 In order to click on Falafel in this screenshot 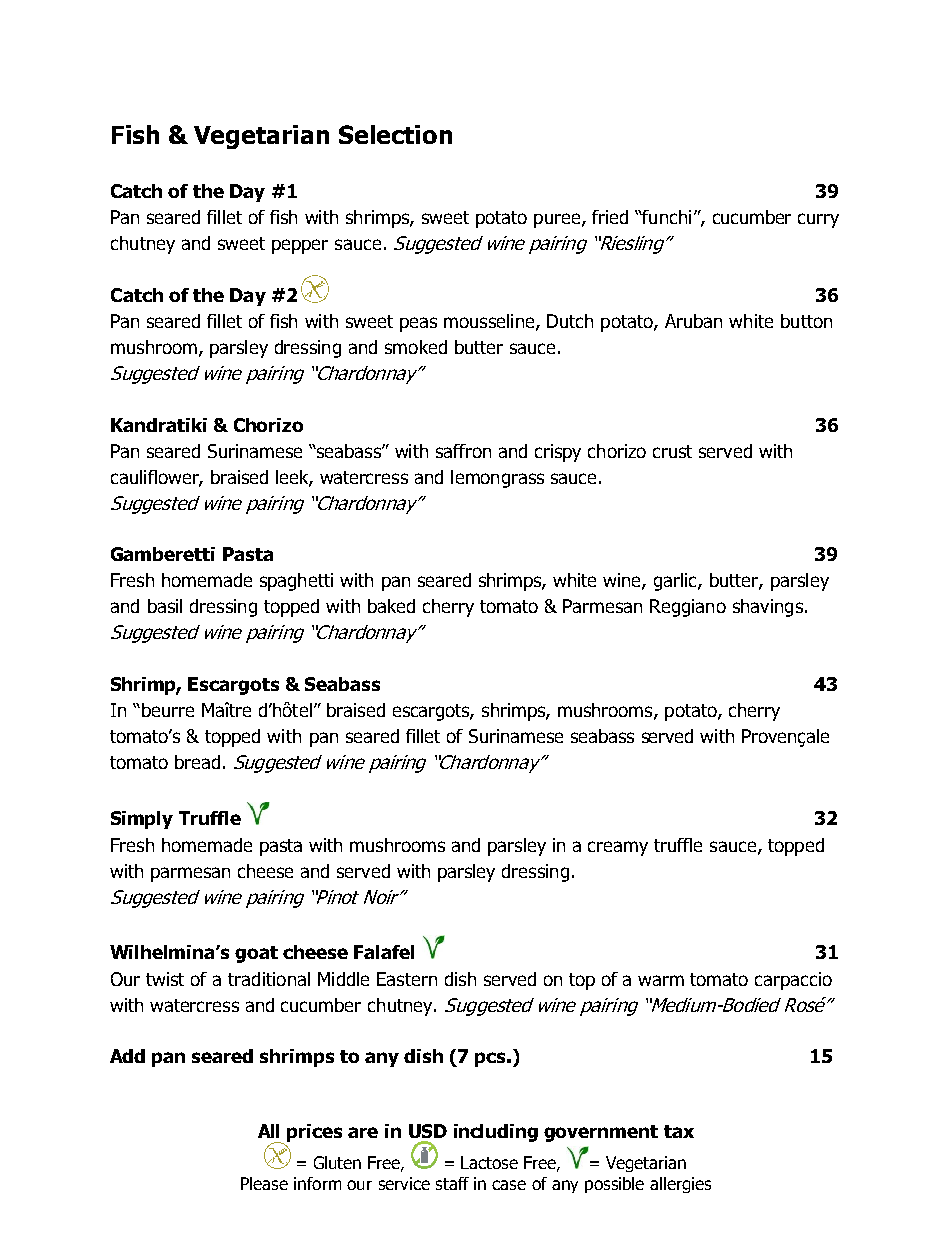, I will do `click(384, 952)`.
